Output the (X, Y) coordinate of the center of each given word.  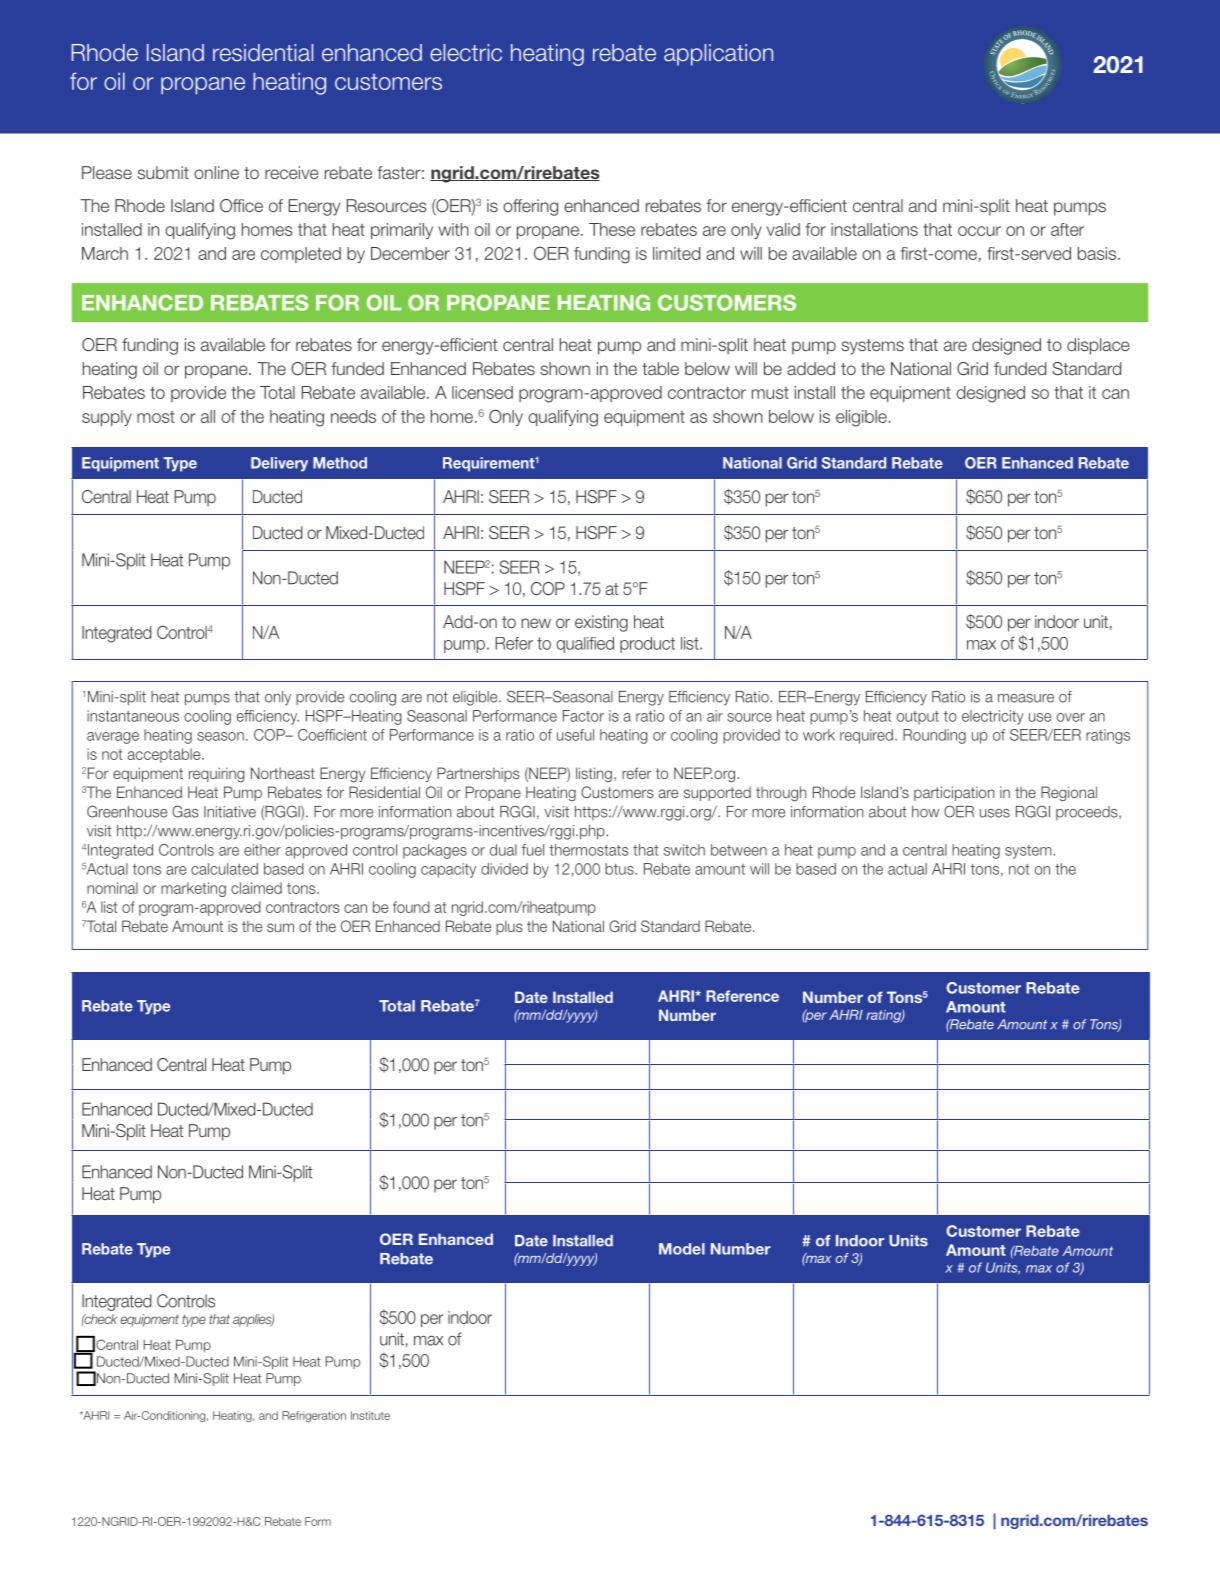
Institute (370, 1415)
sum (280, 927)
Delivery (279, 464)
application (718, 55)
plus (509, 928)
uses (995, 813)
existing (601, 623)
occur (979, 231)
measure (1026, 698)
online (216, 172)
